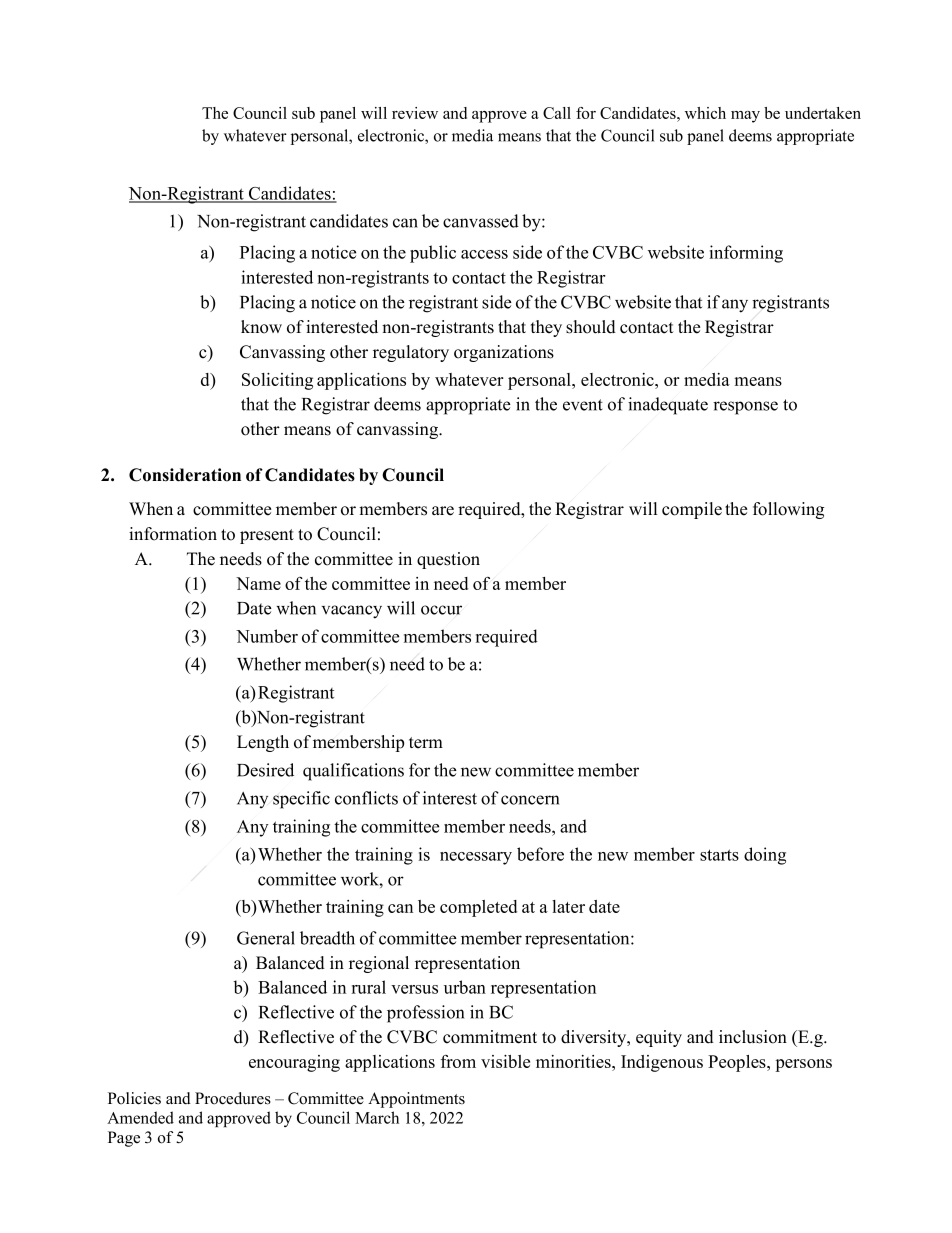 The height and width of the screenshot is (1233, 952). What do you see at coordinates (416, 1100) in the screenshot?
I see `Appointments` at bounding box center [416, 1100].
